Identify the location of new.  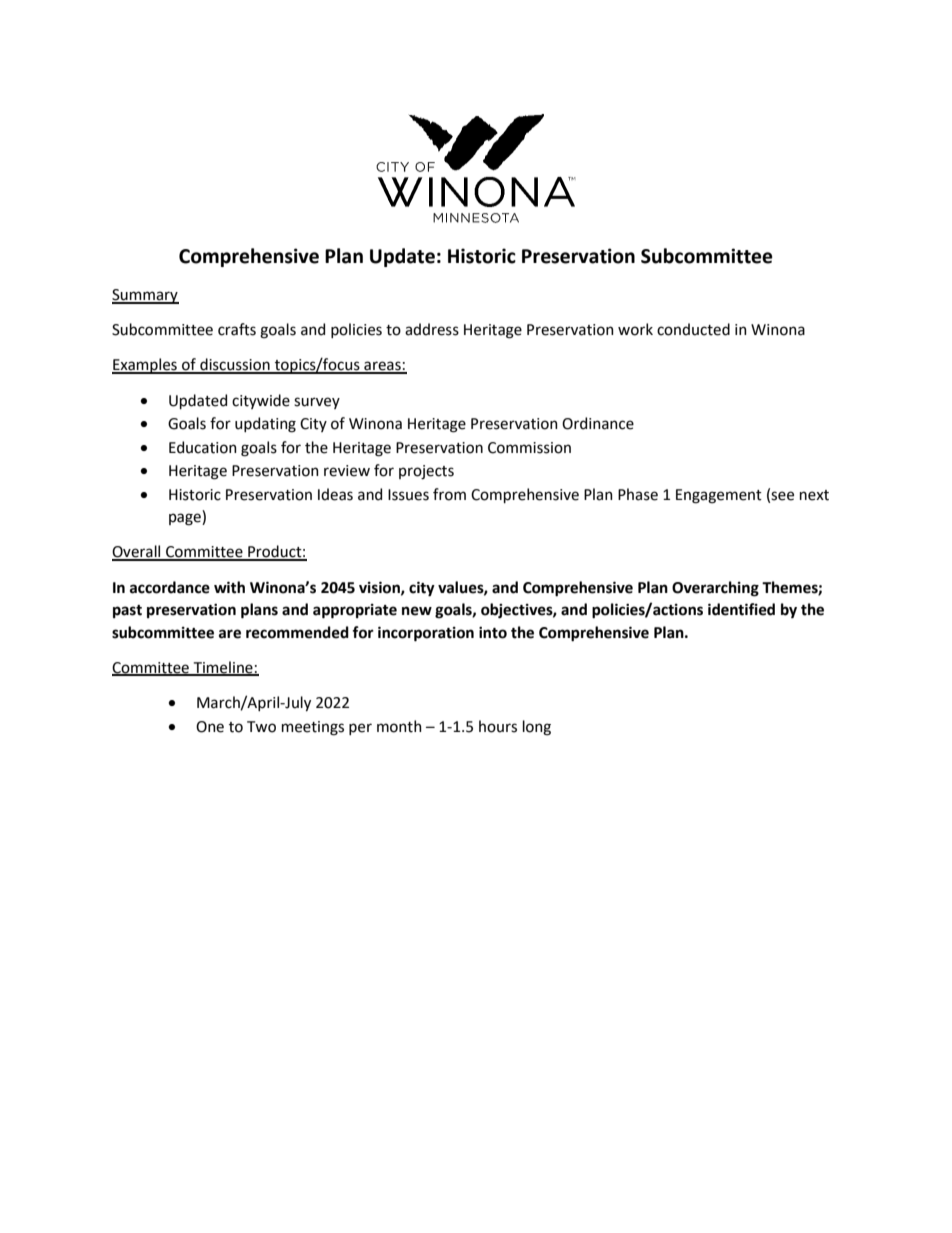
(417, 611).
